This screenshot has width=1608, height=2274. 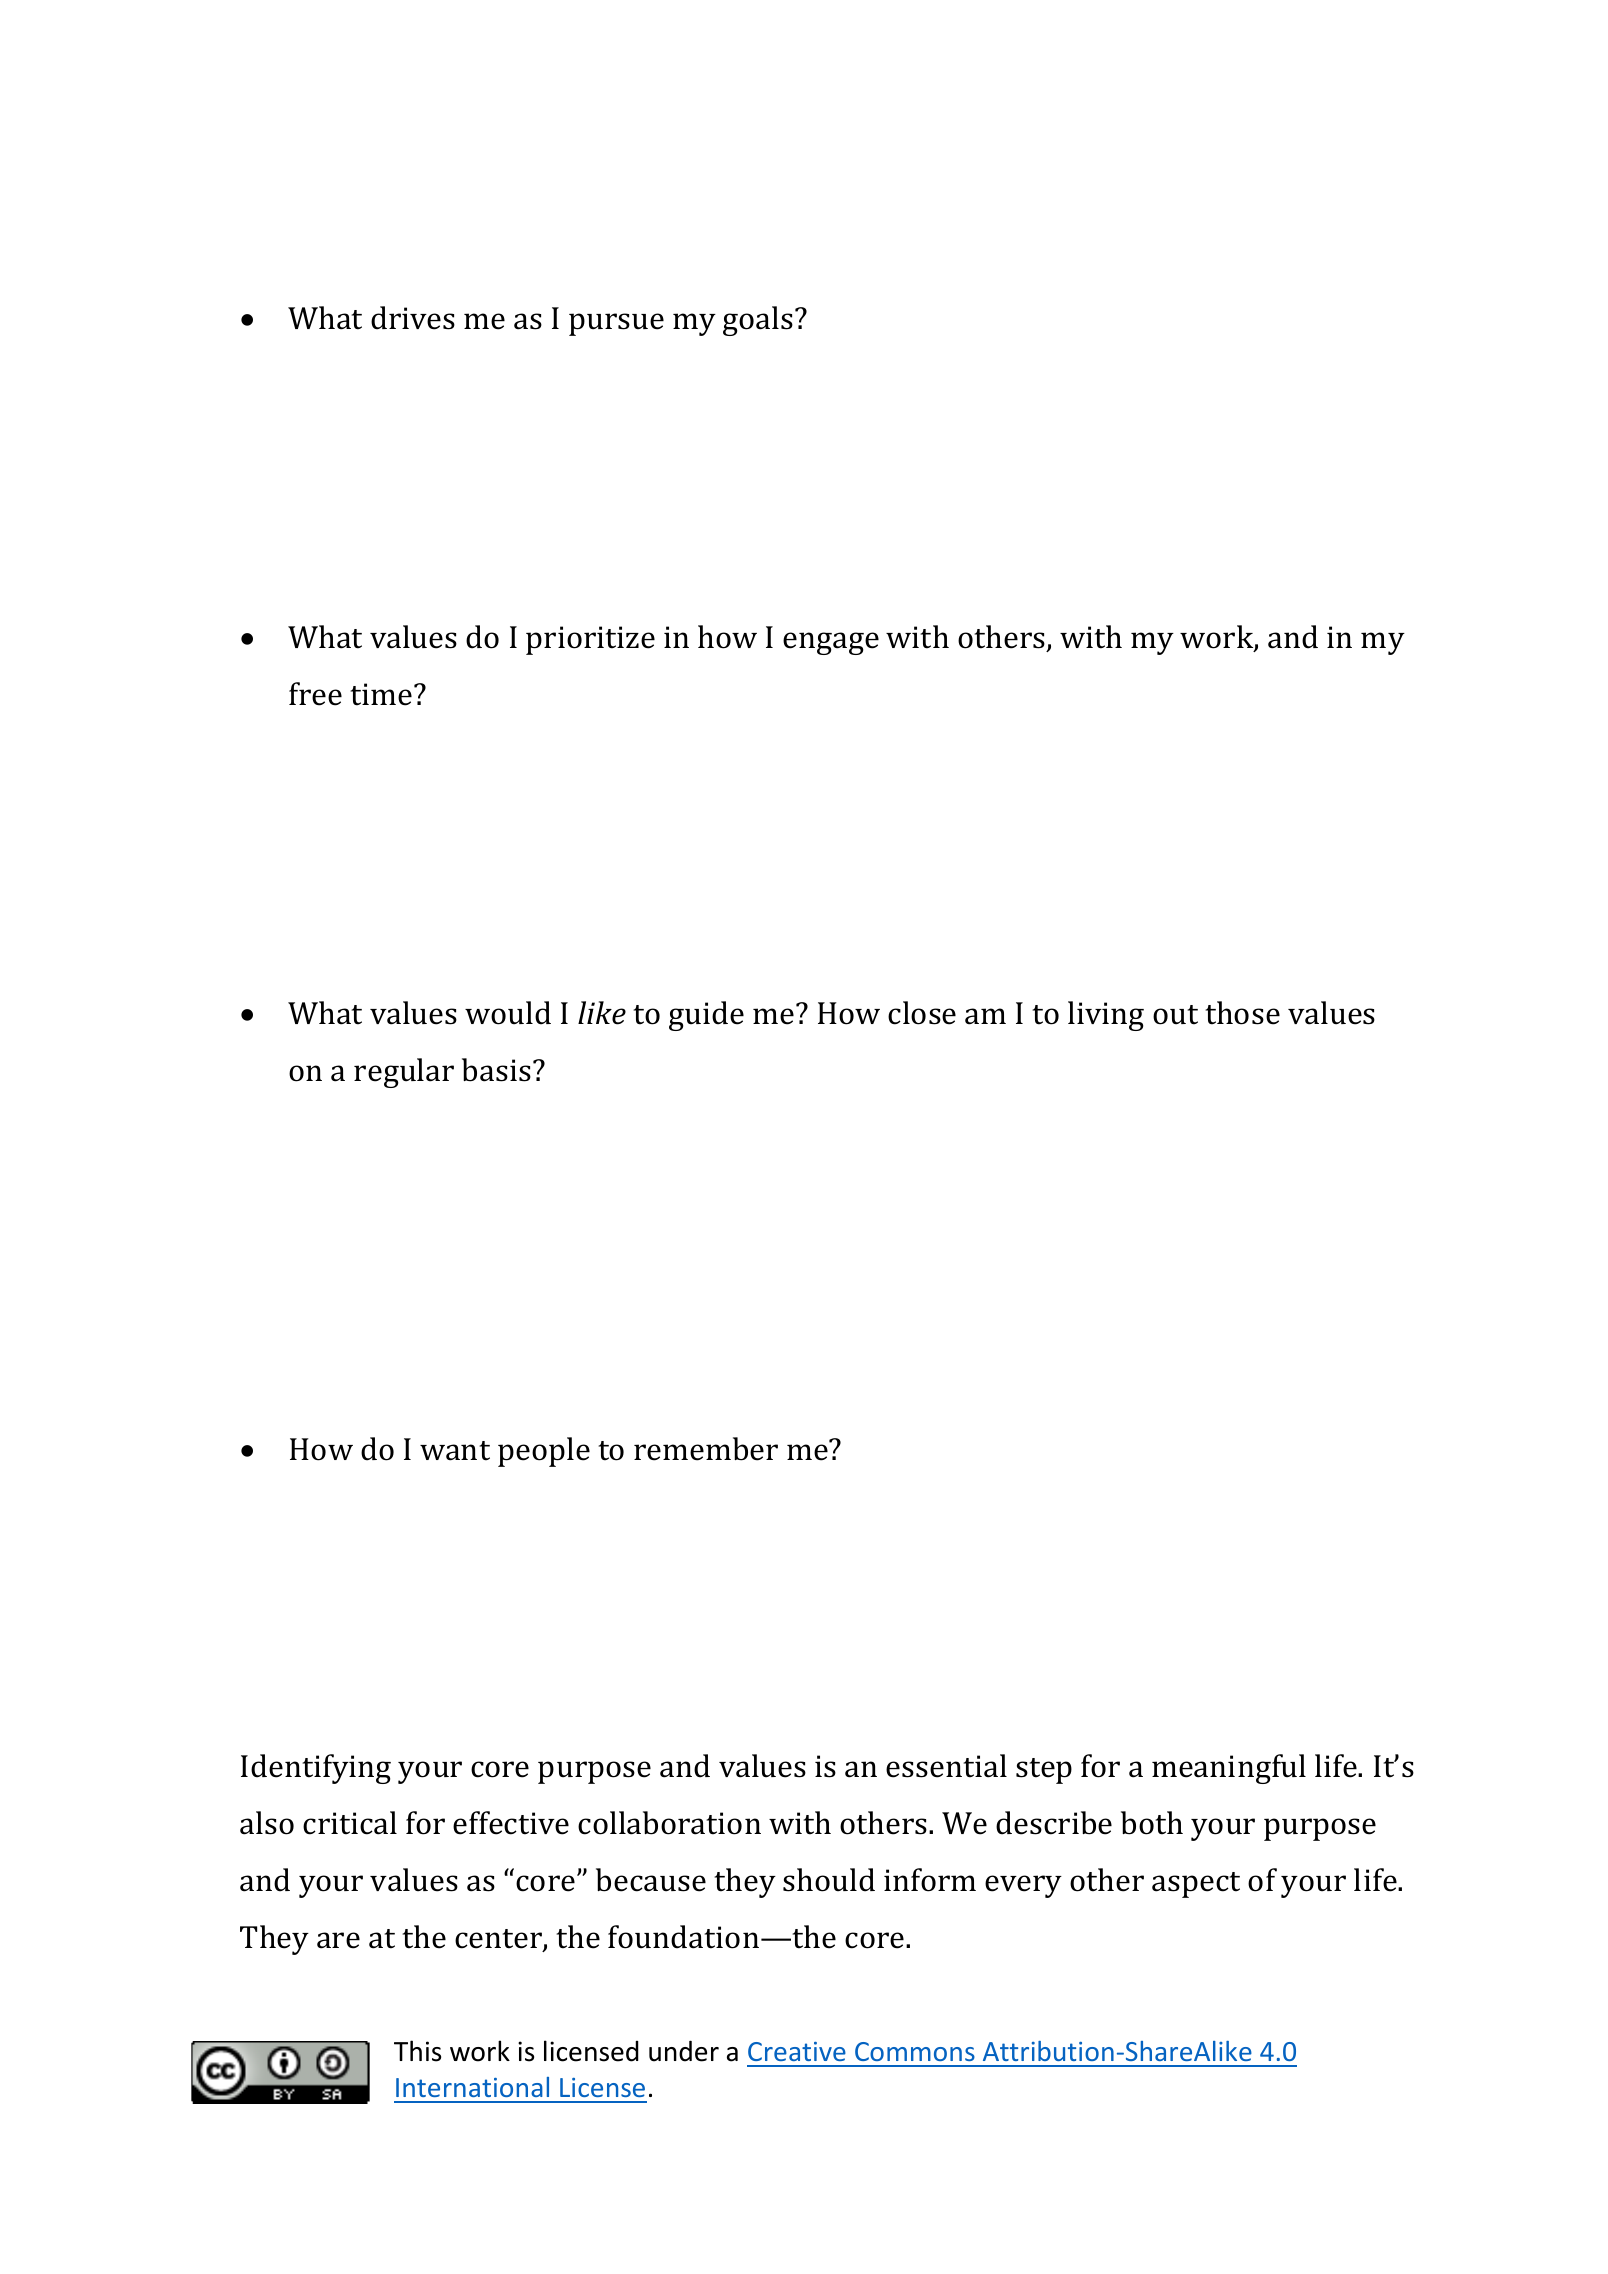 I want to click on aspect, so click(x=1196, y=1885).
